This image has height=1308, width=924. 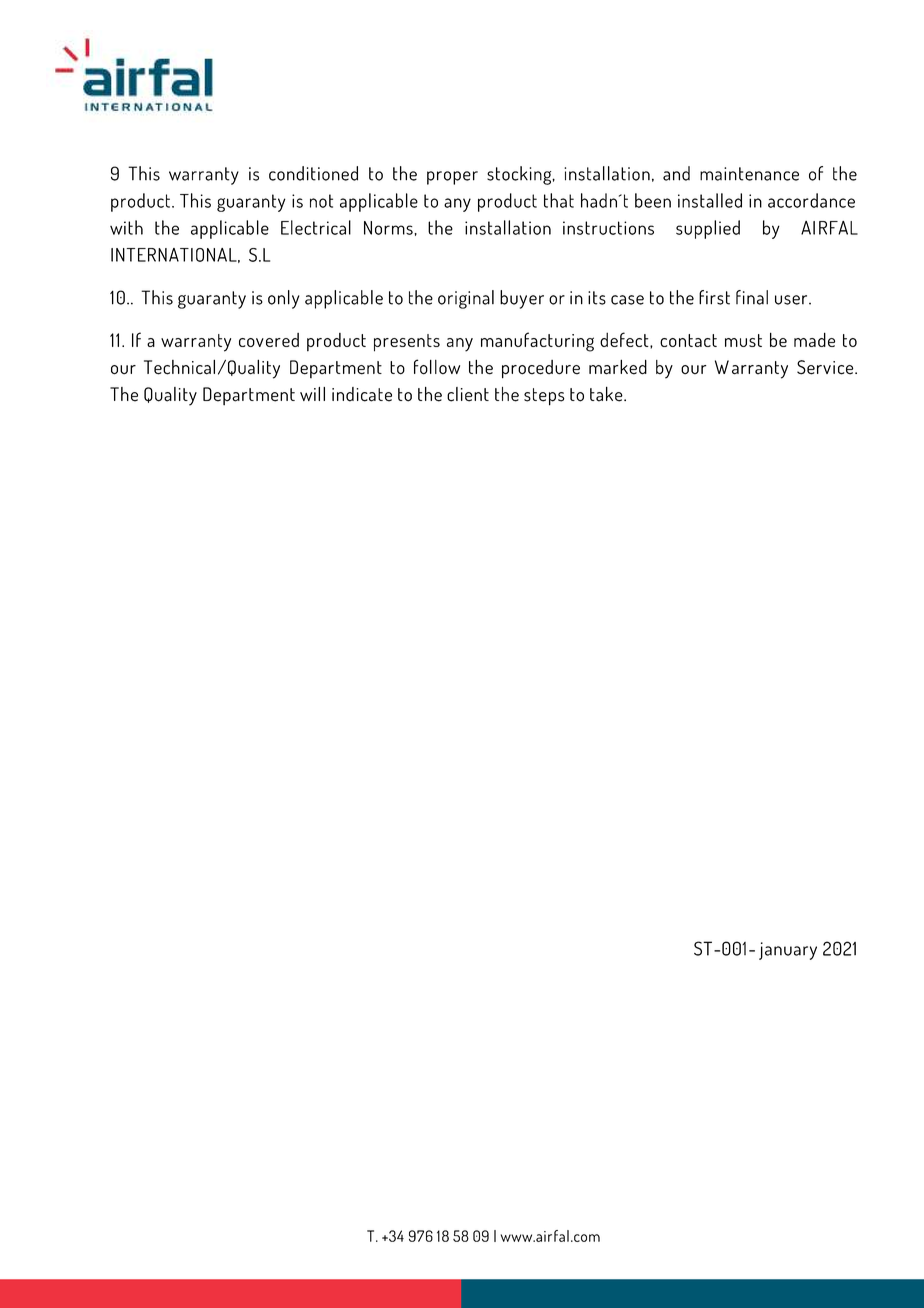 What do you see at coordinates (708, 229) in the image?
I see `supplied` at bounding box center [708, 229].
